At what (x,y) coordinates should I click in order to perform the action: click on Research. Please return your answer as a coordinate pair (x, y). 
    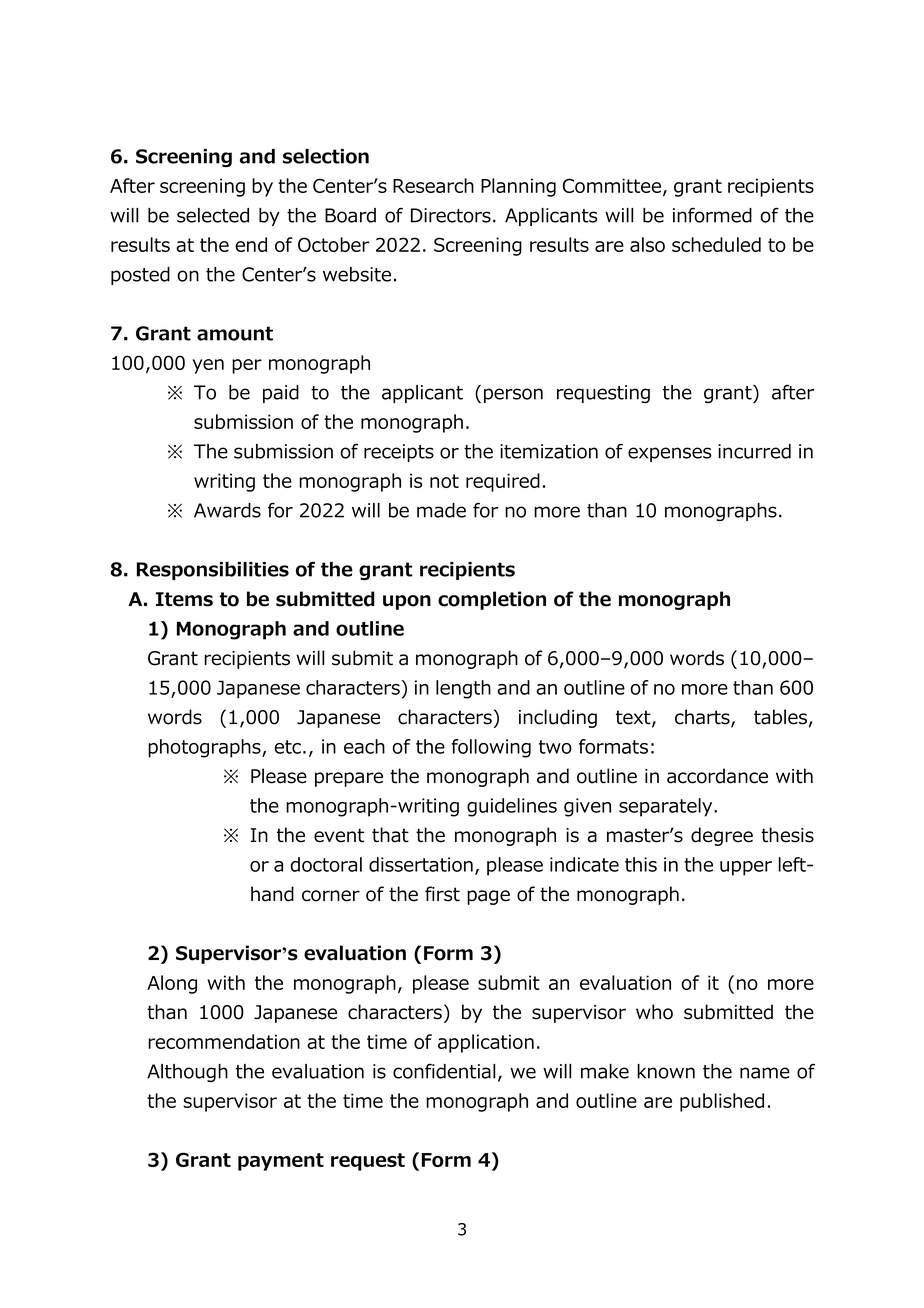
    Looking at the image, I should click on (433, 185).
